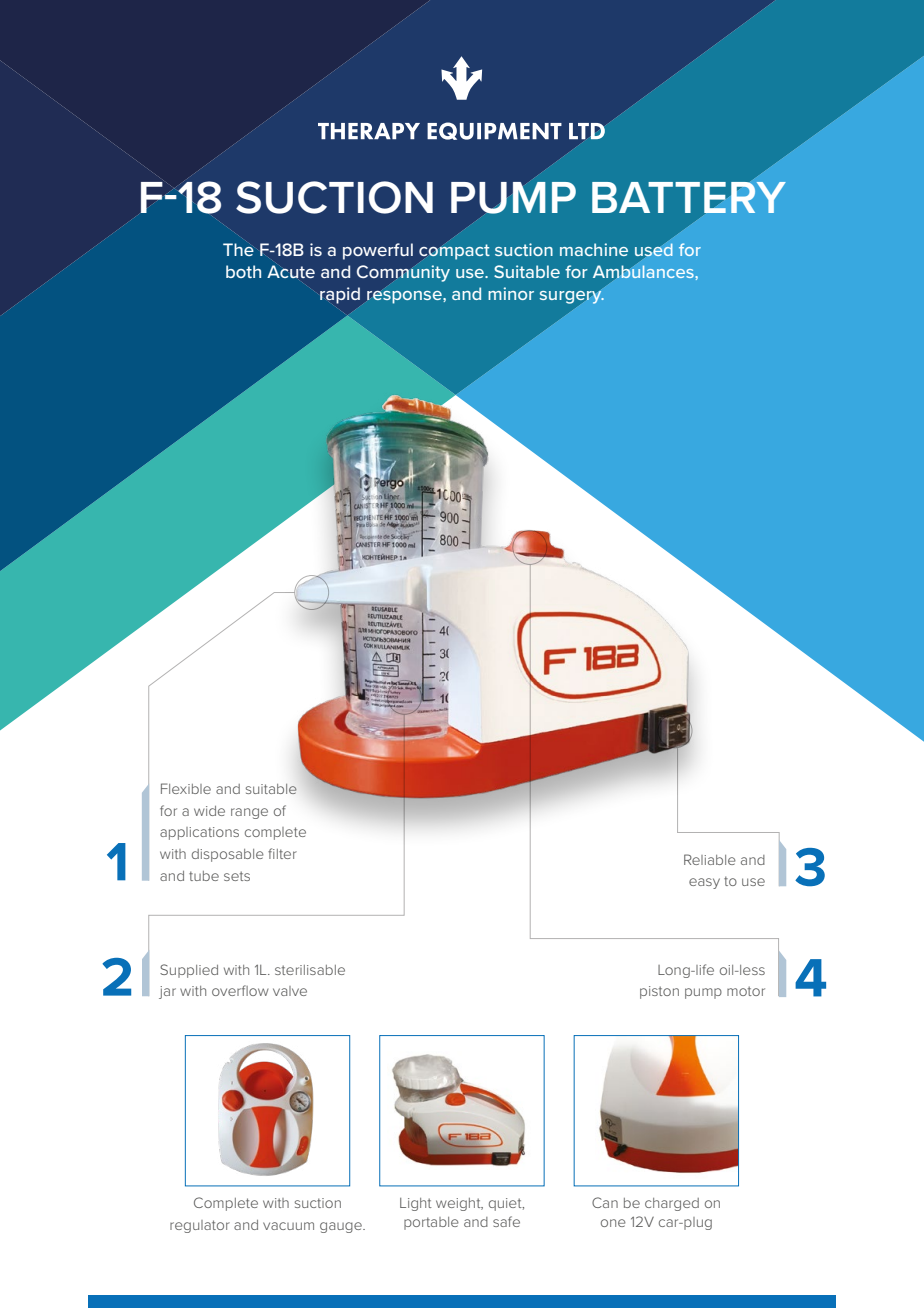 Image resolution: width=924 pixels, height=1308 pixels. What do you see at coordinates (290, 991) in the document?
I see `valve` at bounding box center [290, 991].
